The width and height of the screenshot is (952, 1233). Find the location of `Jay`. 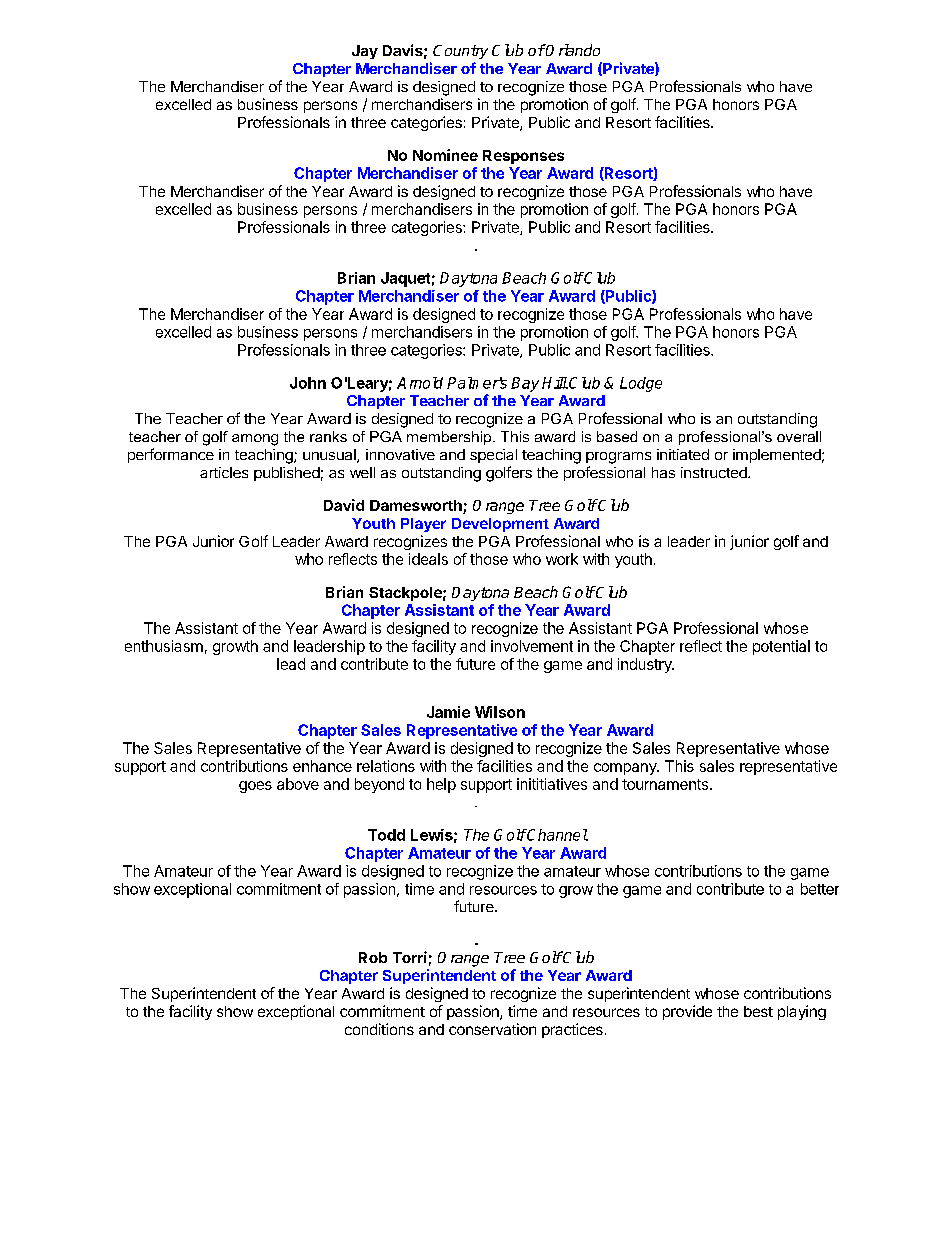

Jay is located at coordinates (365, 52).
